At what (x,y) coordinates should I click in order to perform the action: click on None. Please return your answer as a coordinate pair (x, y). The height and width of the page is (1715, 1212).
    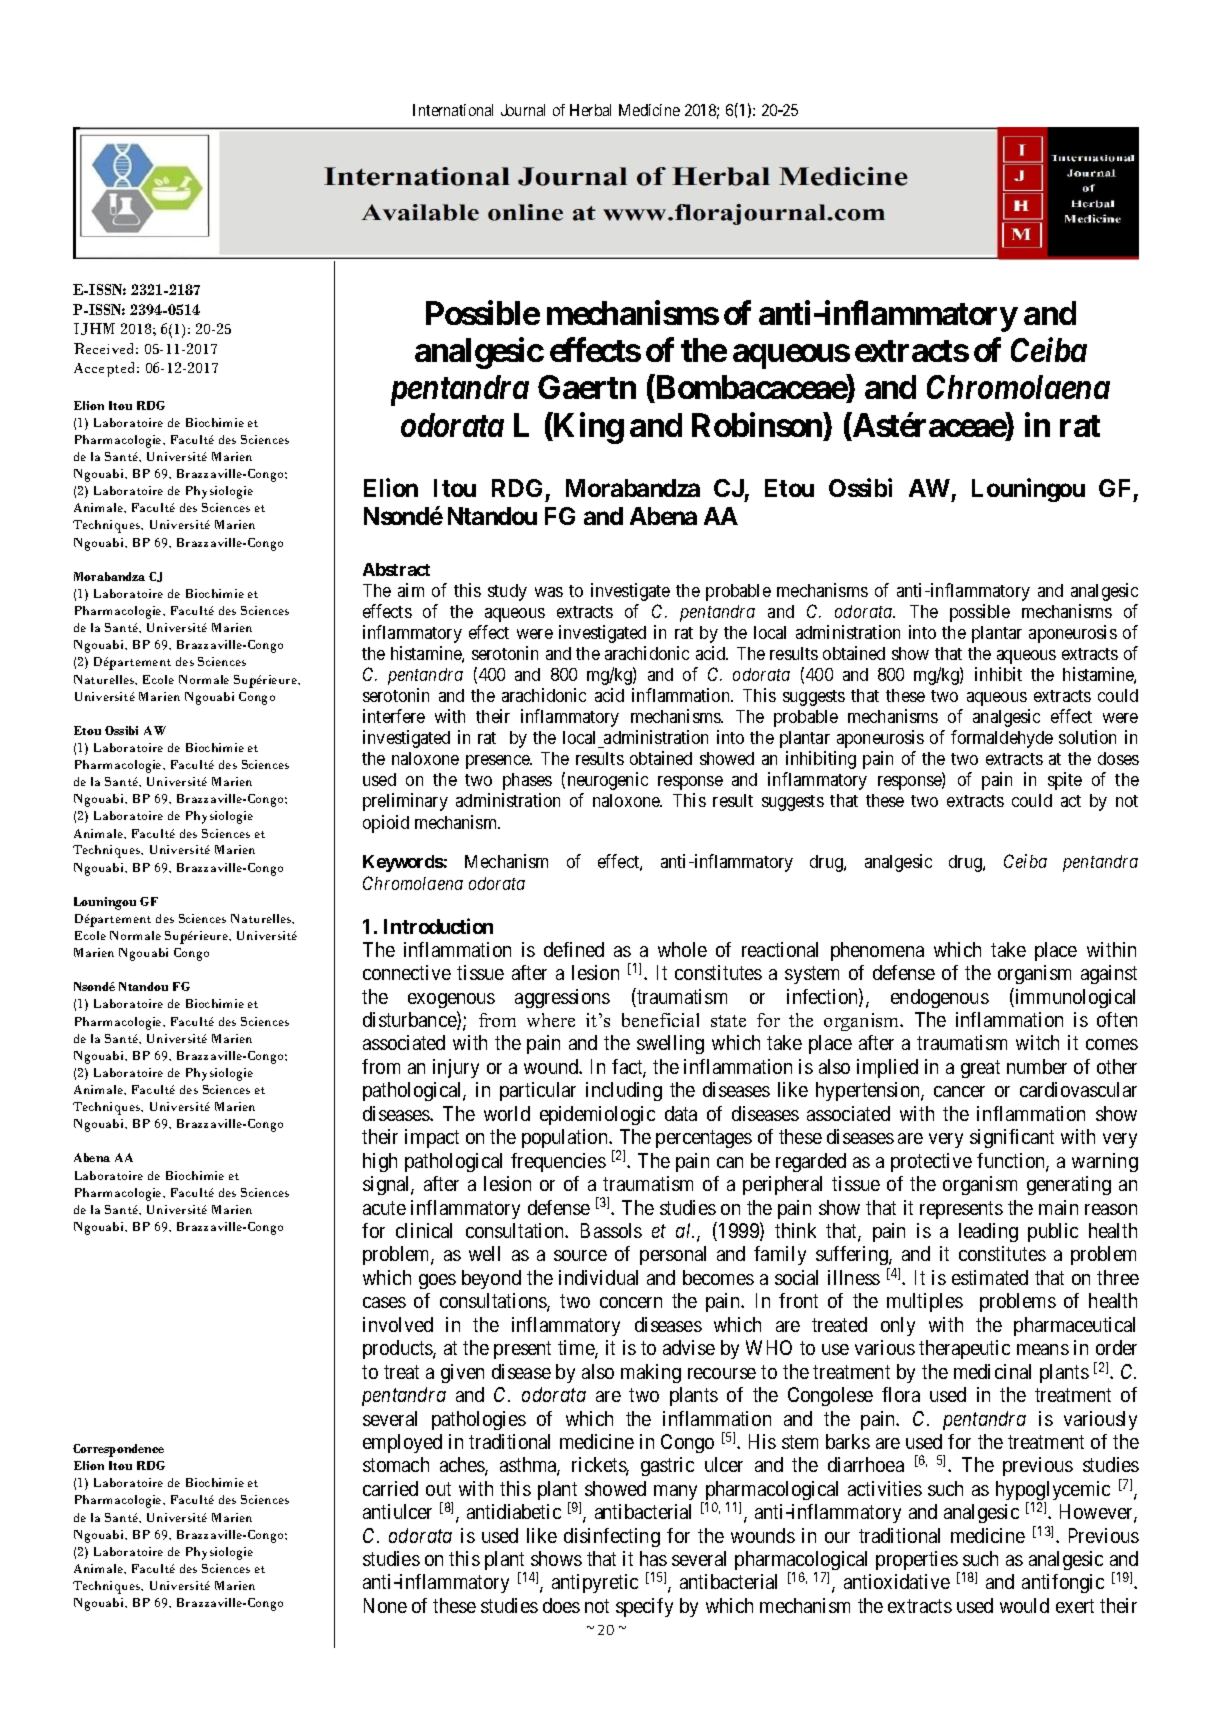
    Looking at the image, I should click on (385, 1605).
